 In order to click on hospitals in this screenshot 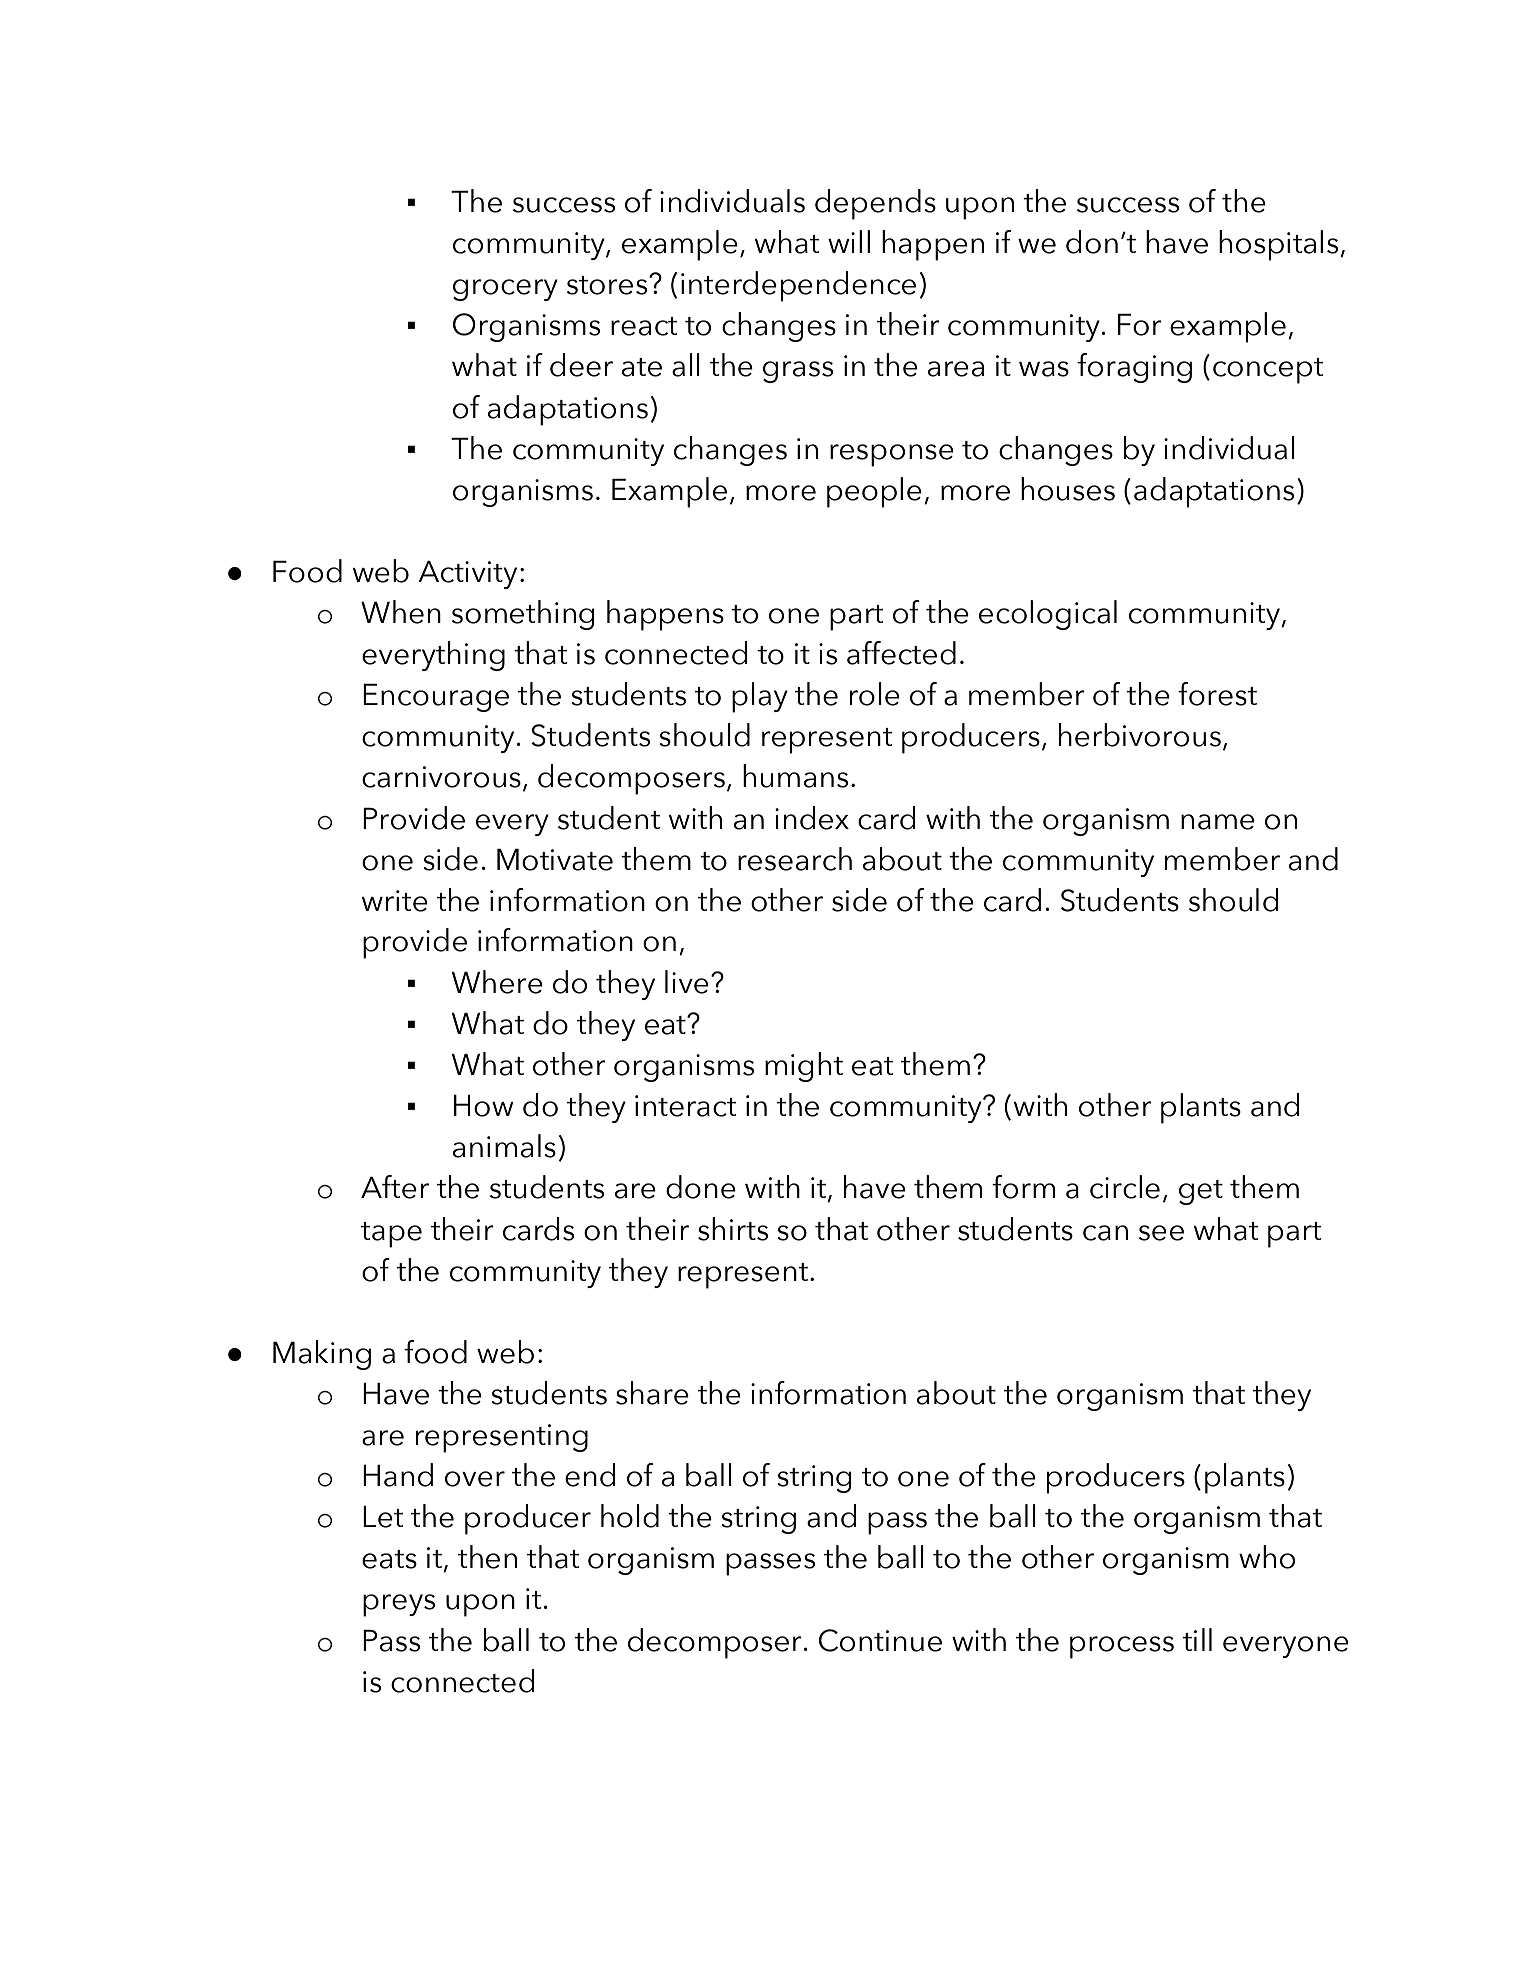, I will do `click(1280, 245)`.
